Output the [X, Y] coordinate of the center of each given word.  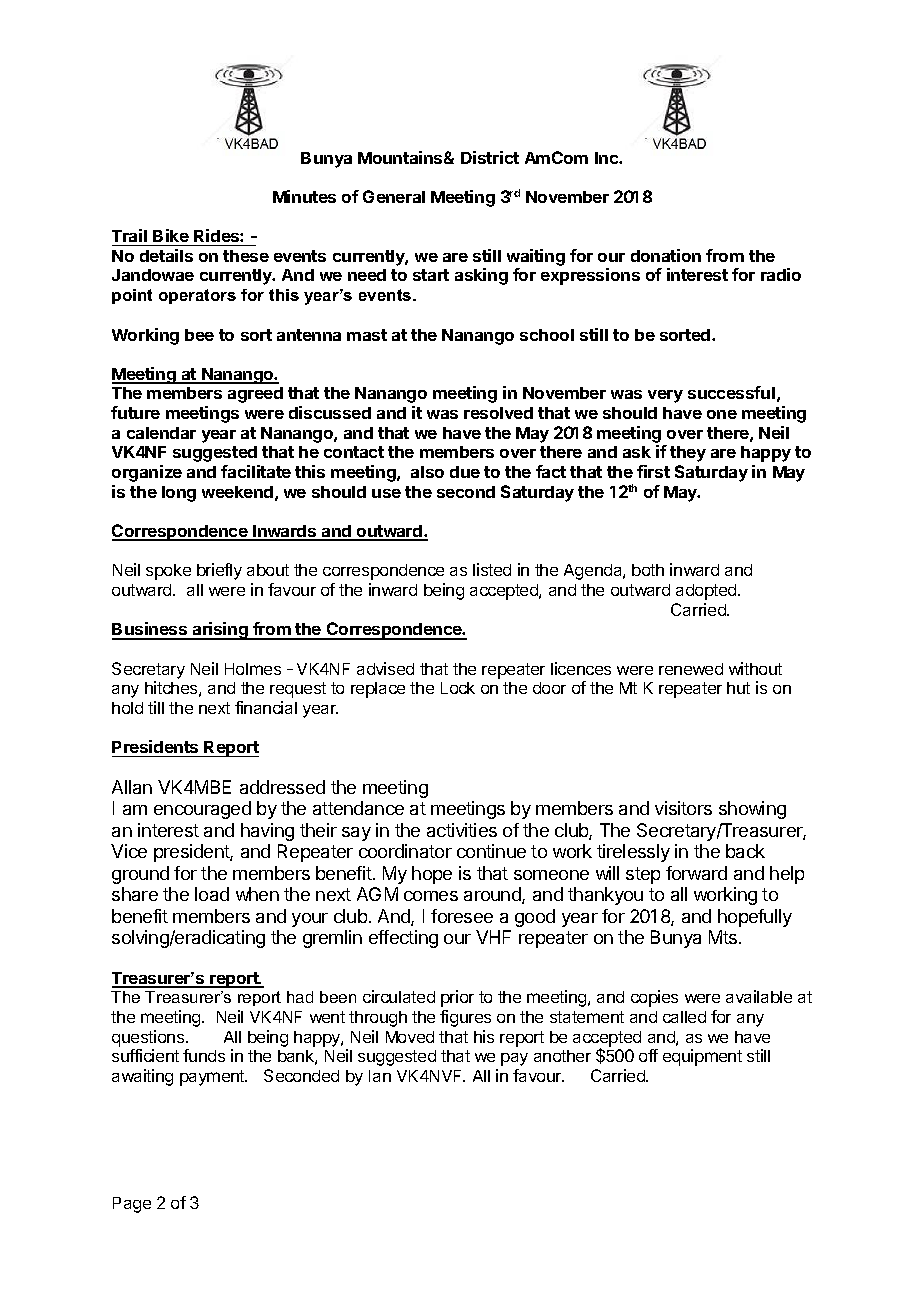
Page [132, 1205]
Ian [380, 1076]
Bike [171, 235]
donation [666, 255]
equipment [702, 1057]
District [490, 157]
